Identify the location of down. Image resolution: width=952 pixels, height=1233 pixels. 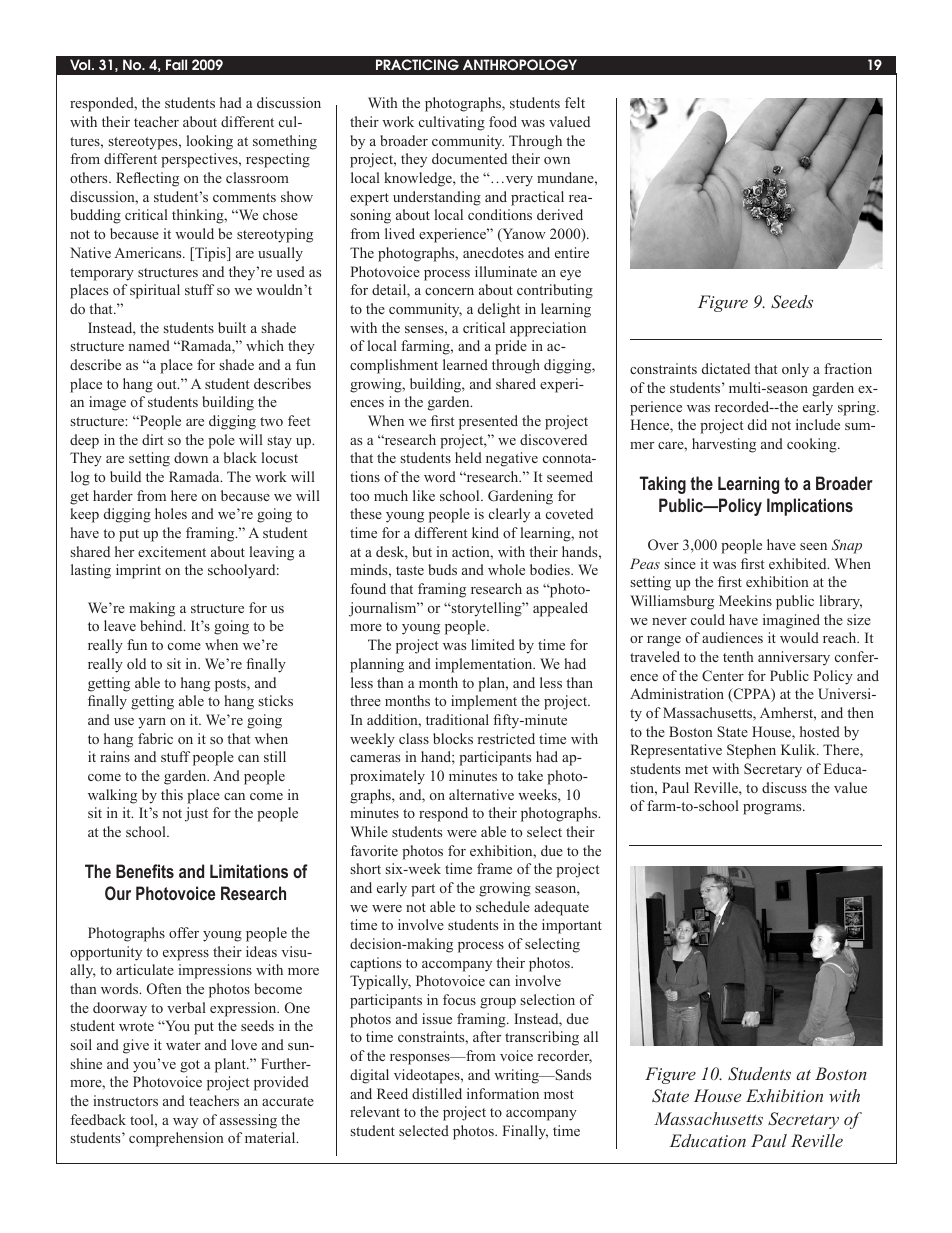
(191, 457).
